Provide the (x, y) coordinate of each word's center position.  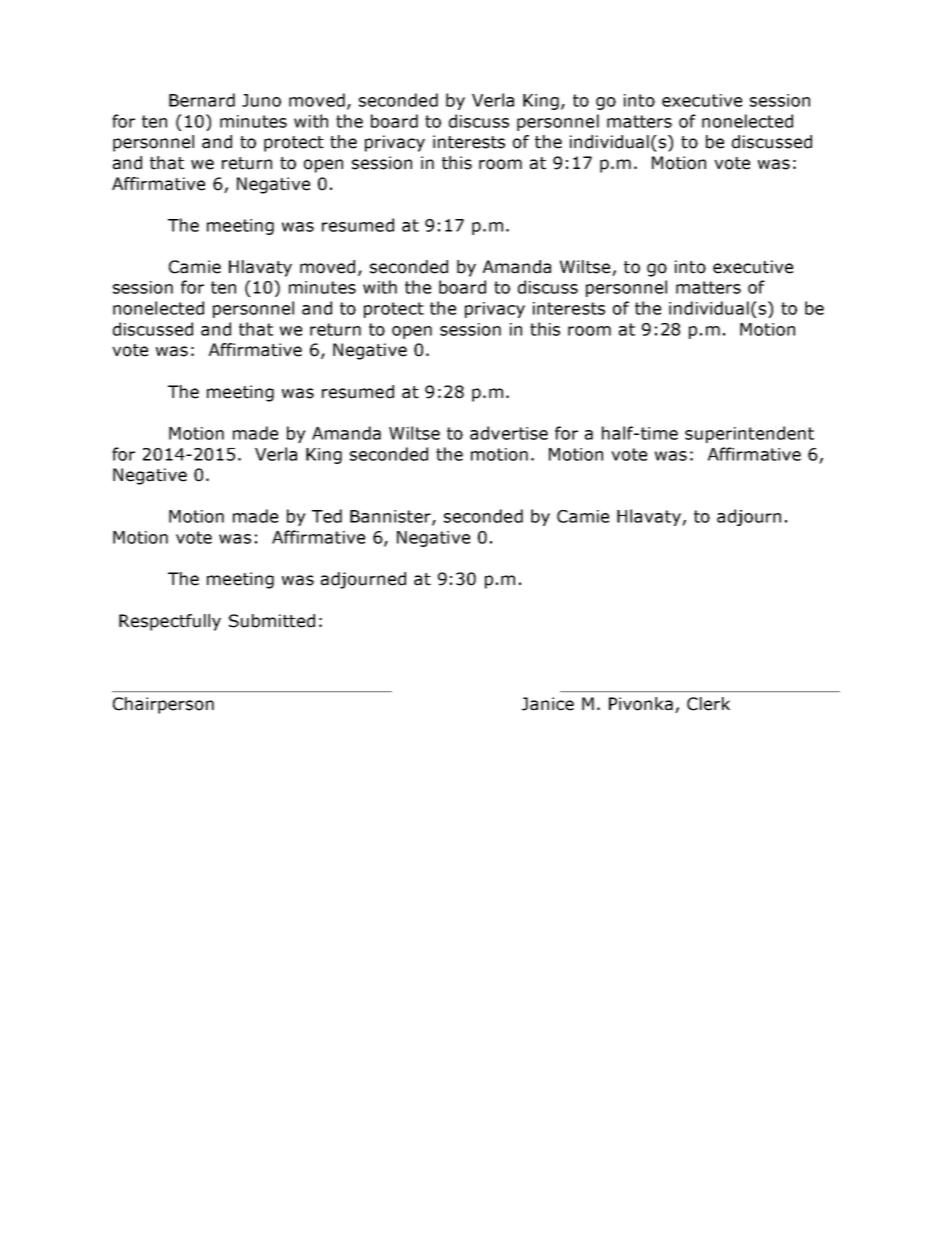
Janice (548, 704)
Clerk (708, 704)
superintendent (749, 434)
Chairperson (163, 705)
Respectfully (170, 622)
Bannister (391, 517)
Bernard (202, 100)
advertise (509, 433)
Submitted (272, 621)
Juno (261, 100)
